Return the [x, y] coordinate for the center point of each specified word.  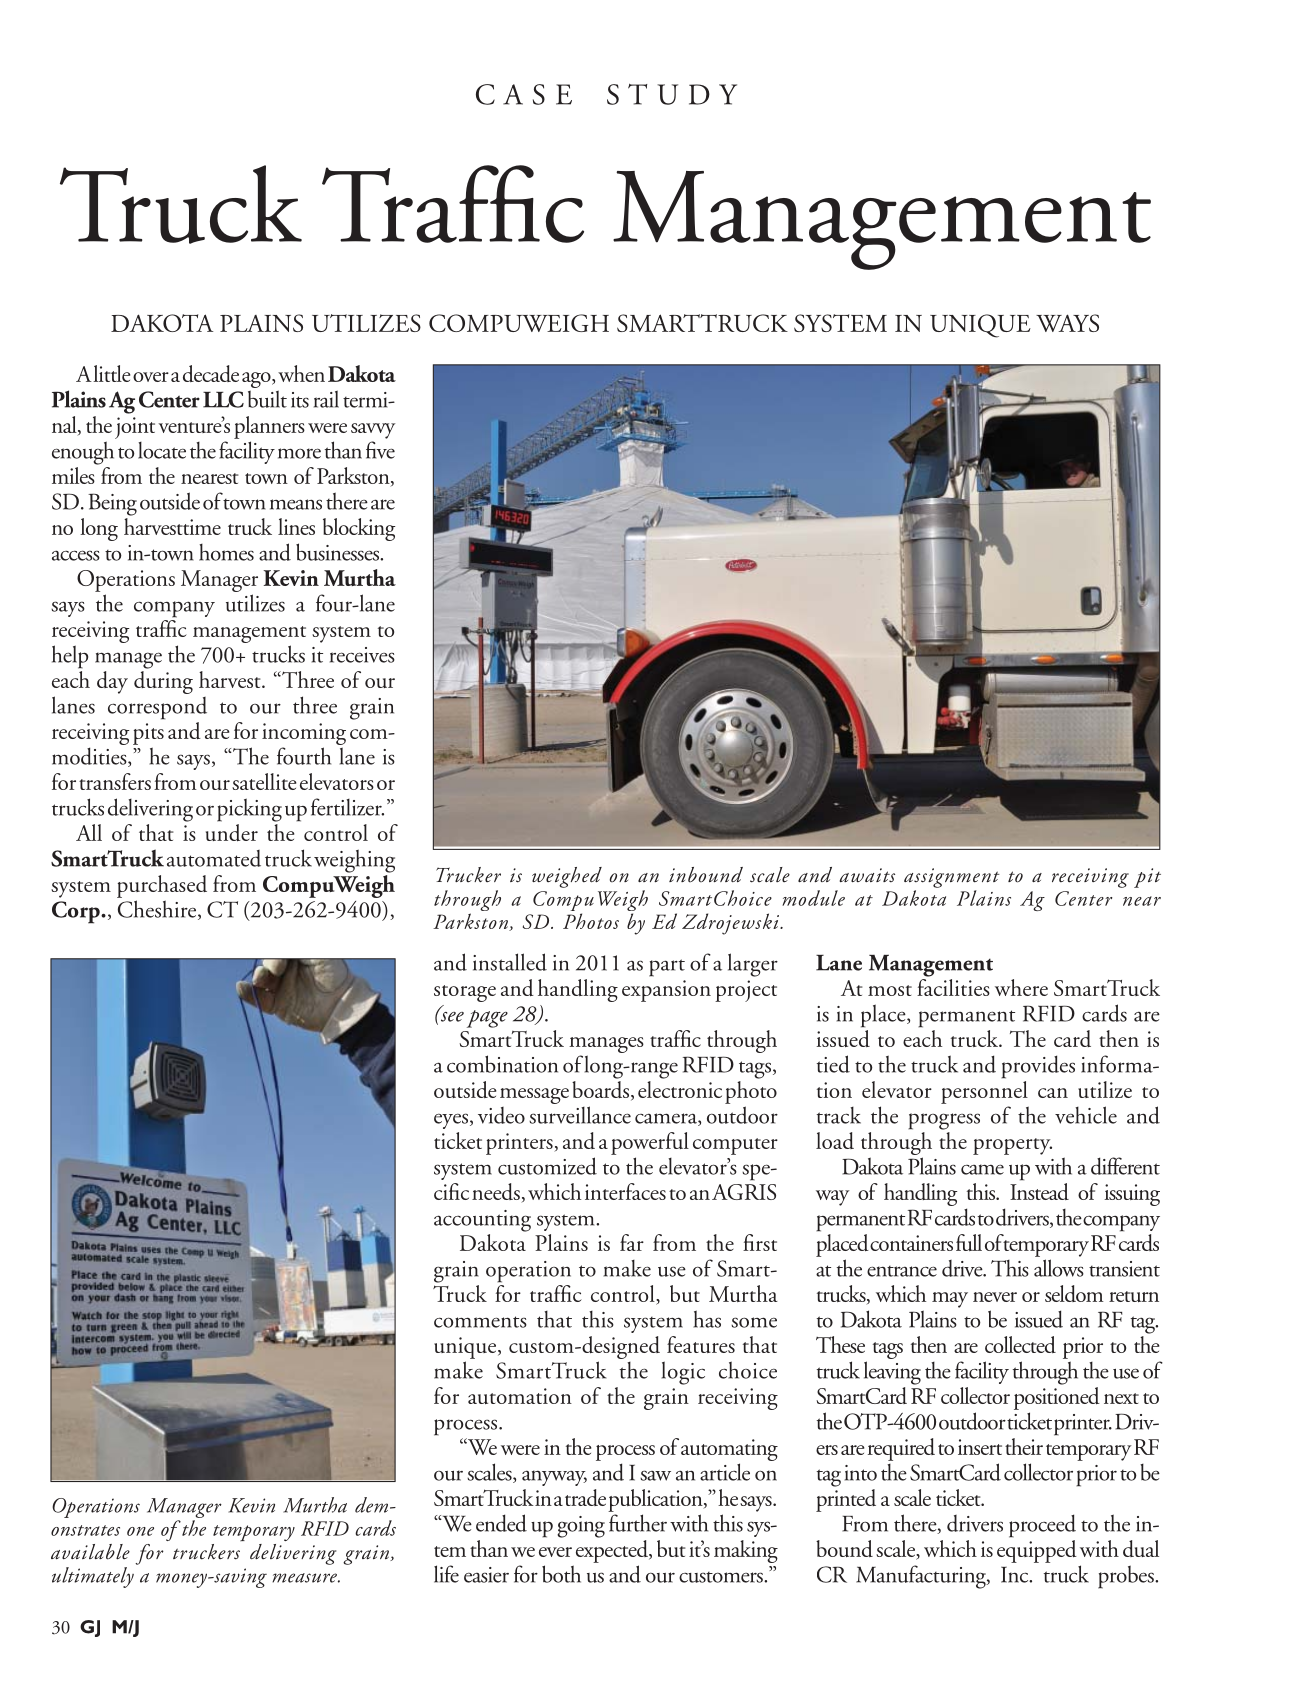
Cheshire [158, 910]
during [163, 682]
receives [362, 655]
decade [211, 373]
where [1021, 987]
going [581, 1527]
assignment [952, 878]
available [90, 1552]
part [667, 968]
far [632, 1242]
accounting [482, 1221]
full [969, 1242]
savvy [373, 431]
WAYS [1067, 323]
